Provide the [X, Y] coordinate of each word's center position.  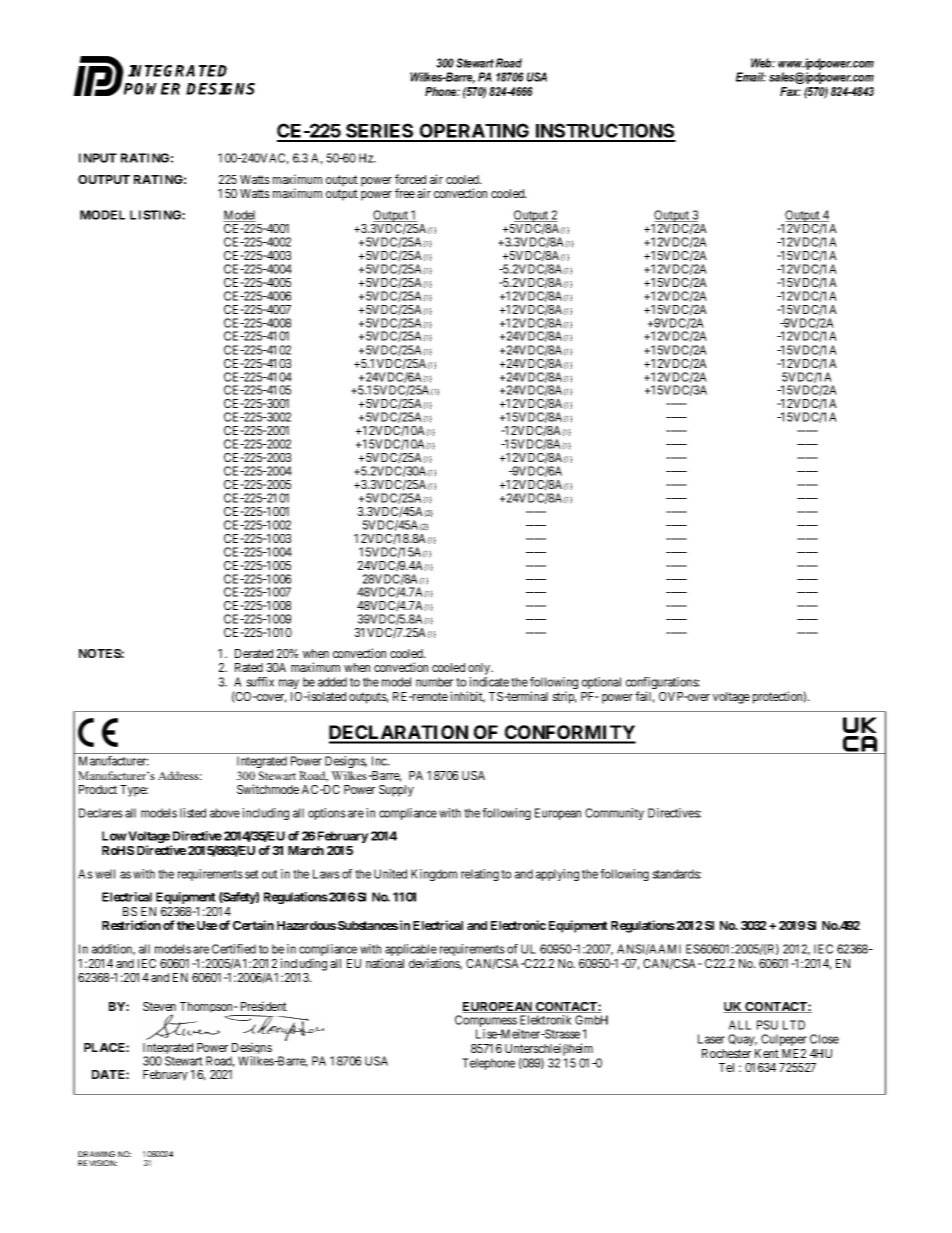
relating [480, 875]
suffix [260, 682]
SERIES [380, 132]
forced [410, 179]
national [385, 963]
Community [614, 814]
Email [751, 77]
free [405, 193]
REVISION [97, 1163]
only [480, 669]
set [252, 874]
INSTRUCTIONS [605, 132]
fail [645, 697]
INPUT [98, 158]
